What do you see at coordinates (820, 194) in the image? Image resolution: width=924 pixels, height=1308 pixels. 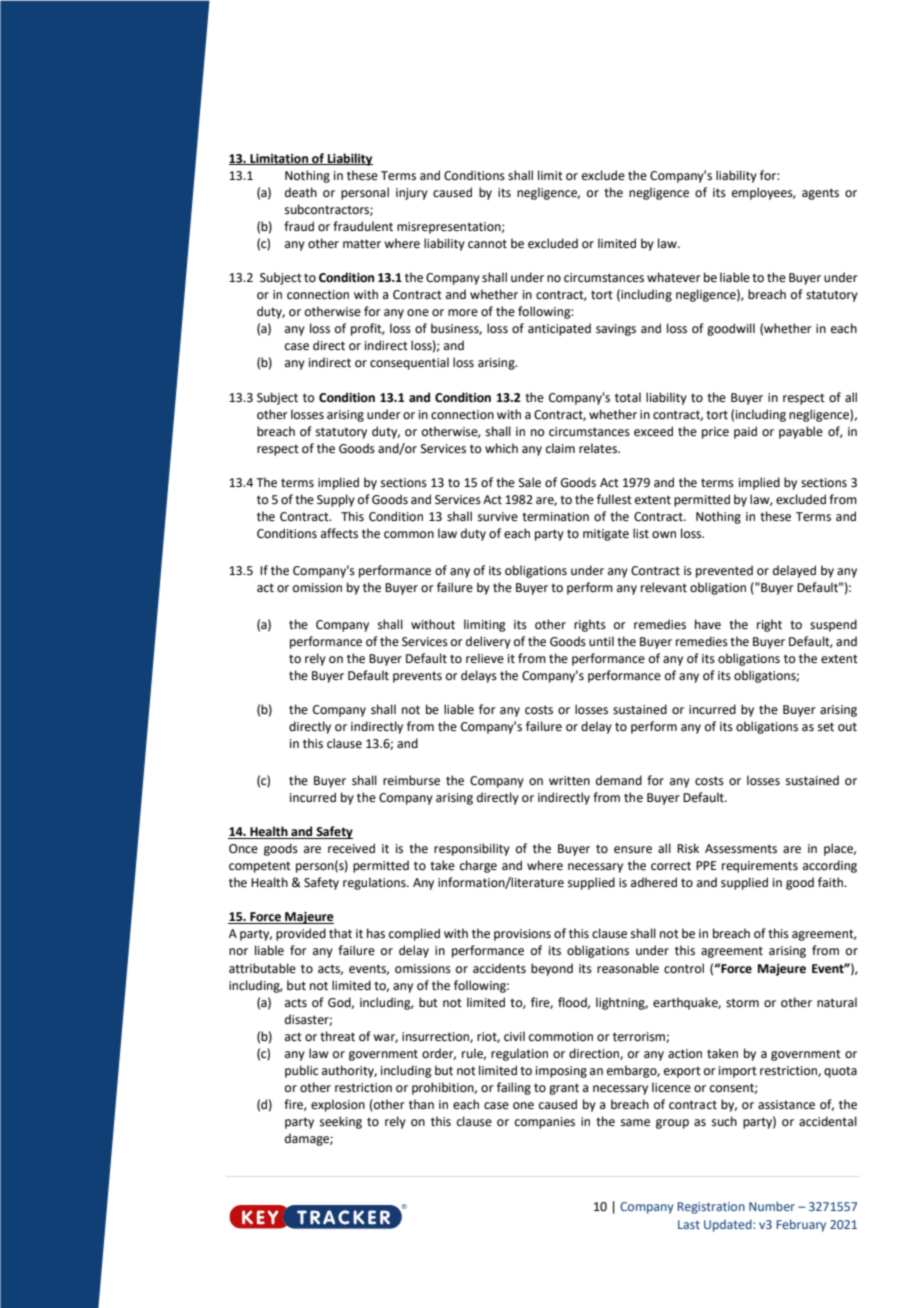 I see `agents` at bounding box center [820, 194].
